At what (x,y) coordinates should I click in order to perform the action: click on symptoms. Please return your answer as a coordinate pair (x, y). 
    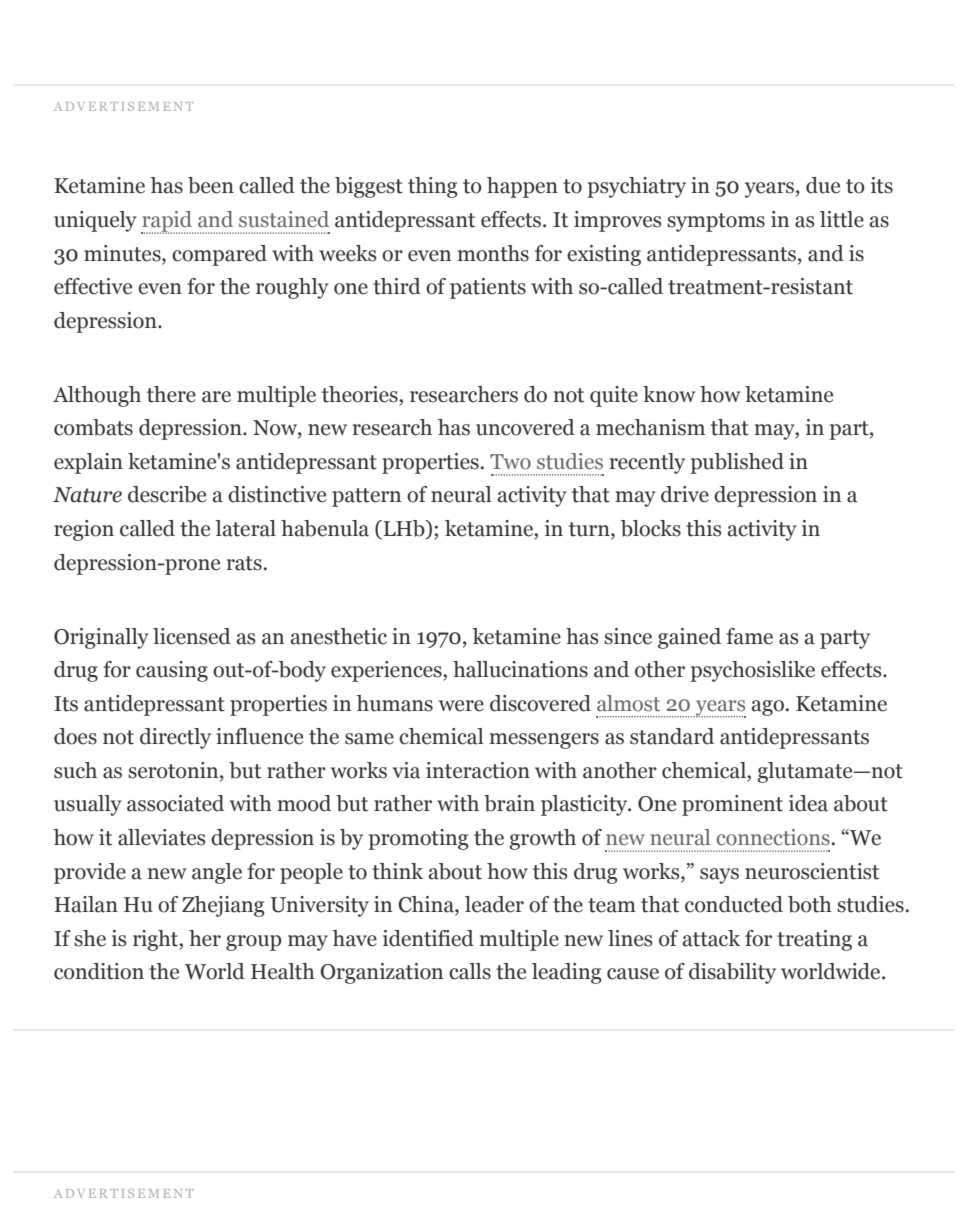
    Looking at the image, I should click on (716, 222).
